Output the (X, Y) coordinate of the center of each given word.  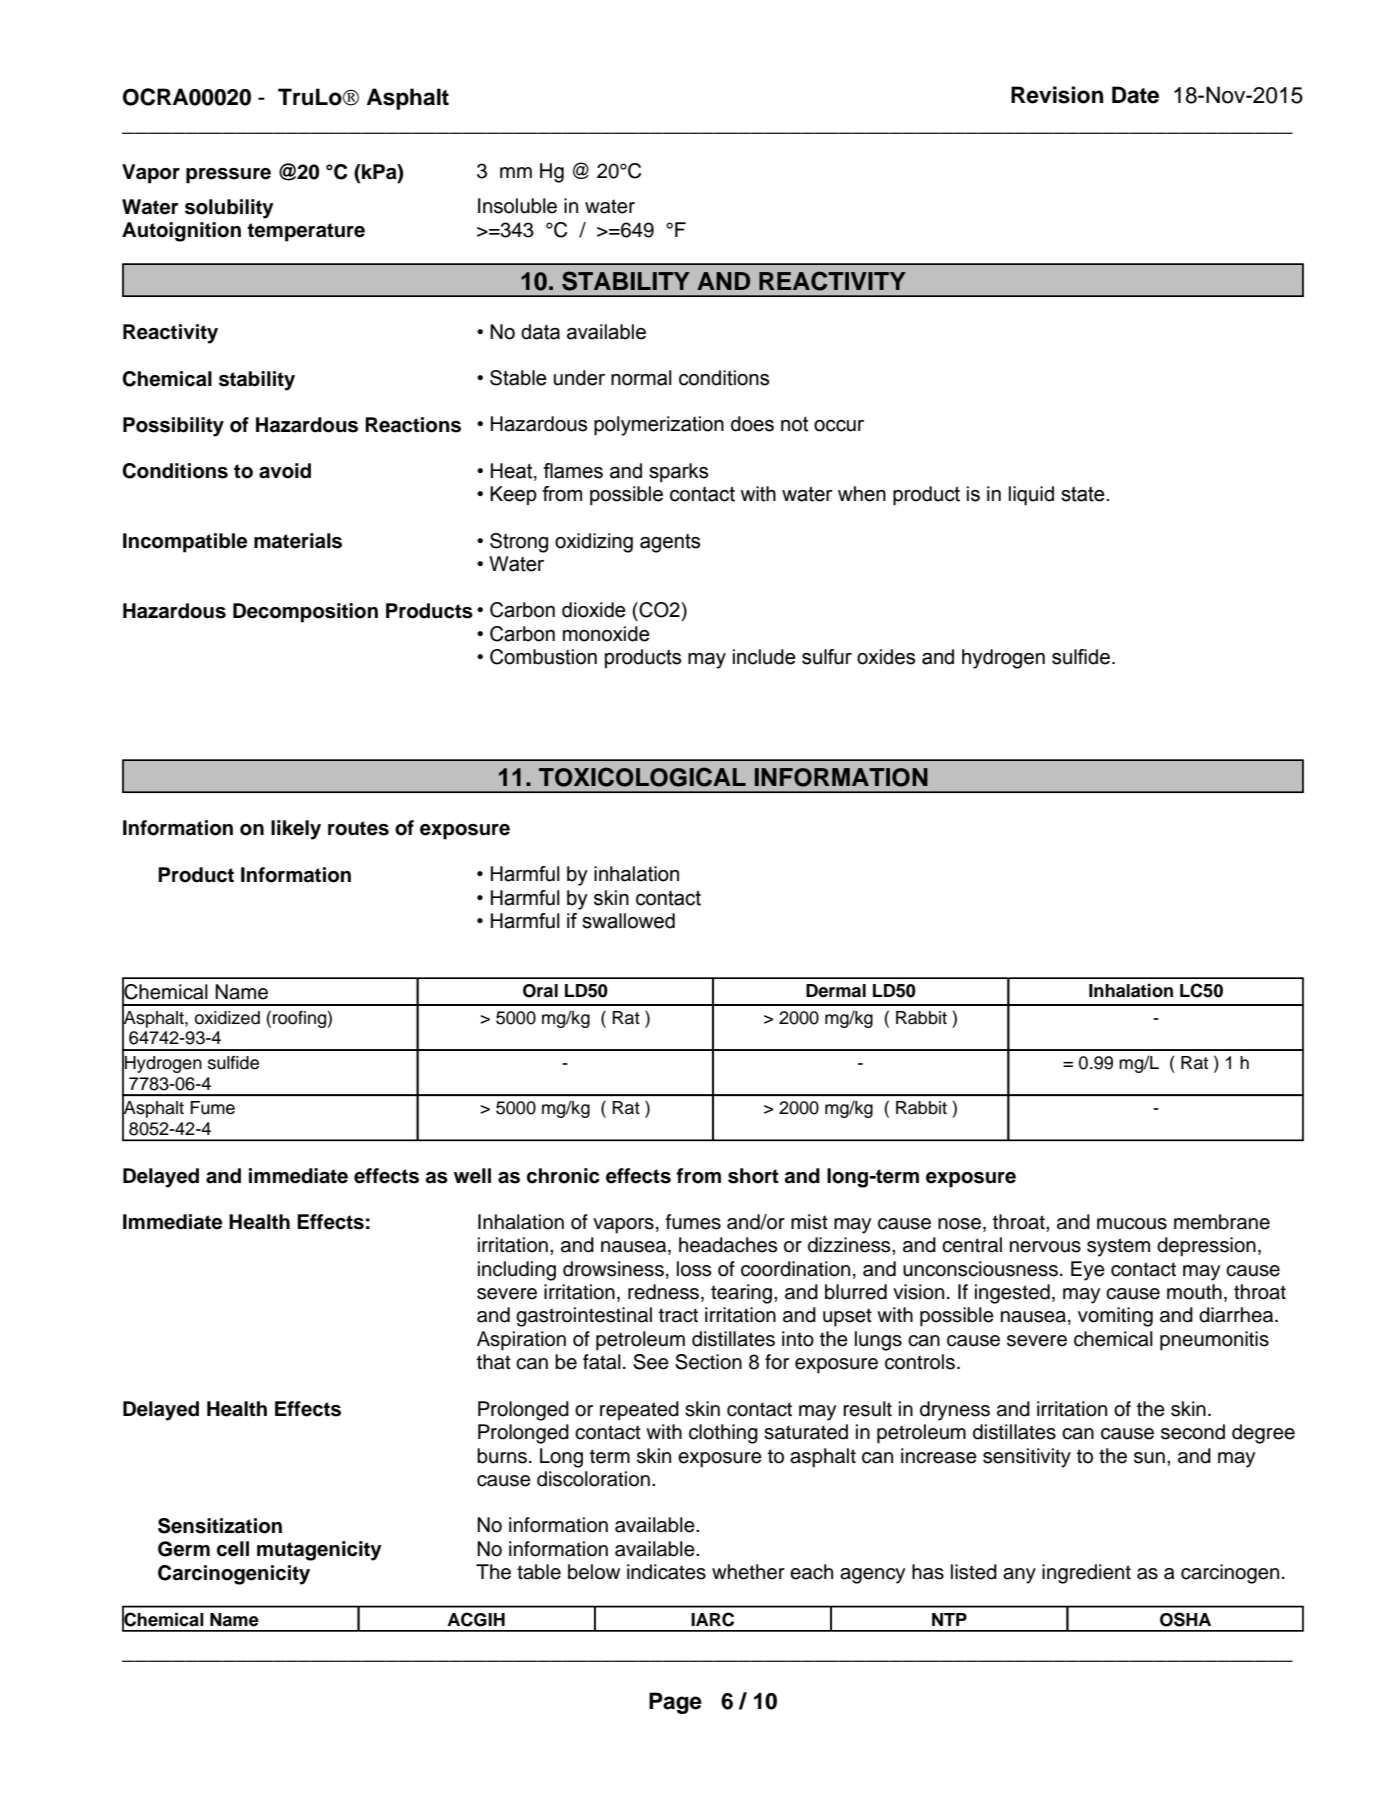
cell (233, 1549)
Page (675, 1703)
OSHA (1185, 1619)
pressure (228, 176)
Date (1135, 95)
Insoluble (517, 206)
